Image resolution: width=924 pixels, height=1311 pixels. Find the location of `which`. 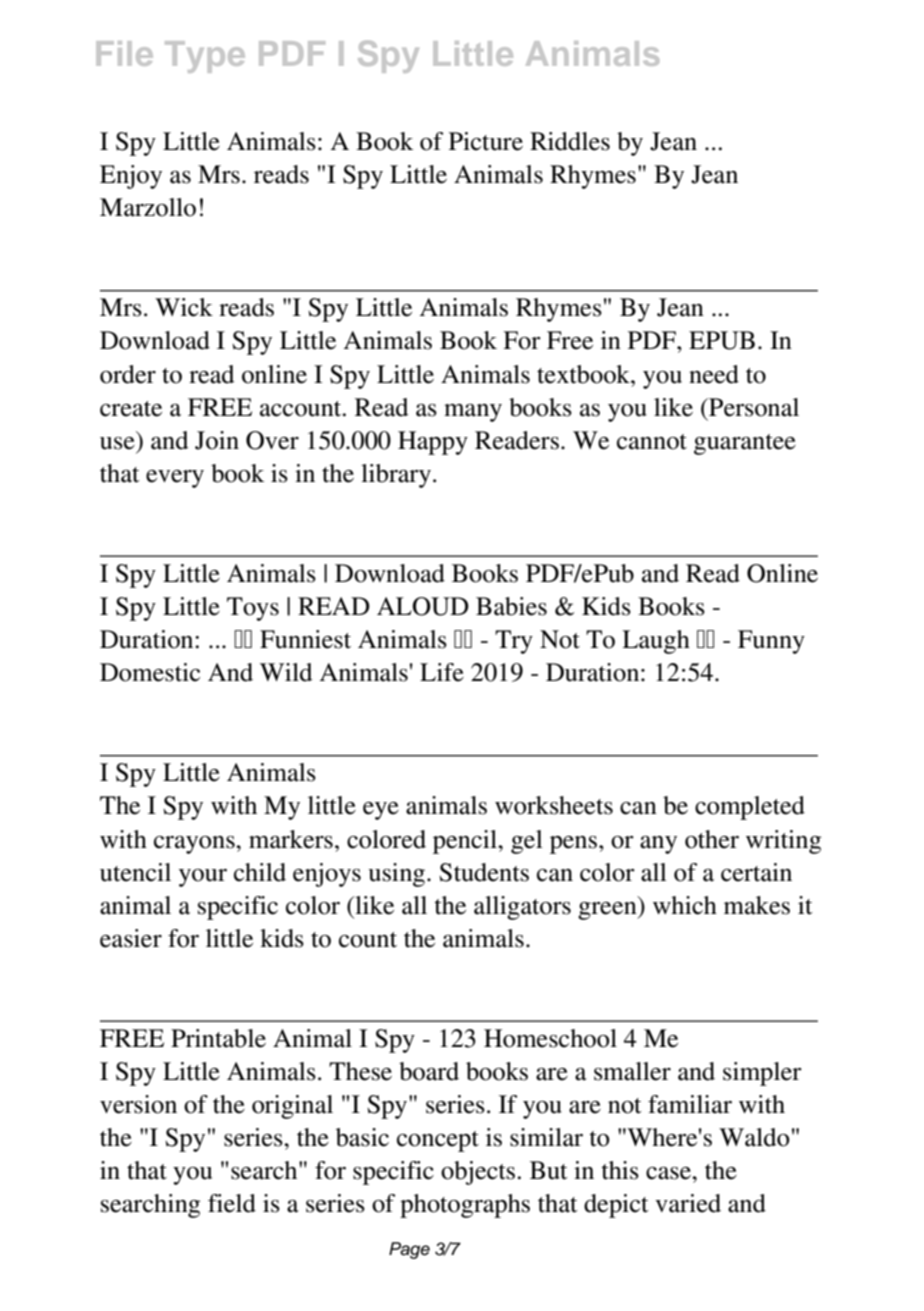

which is located at coordinates (685, 905).
